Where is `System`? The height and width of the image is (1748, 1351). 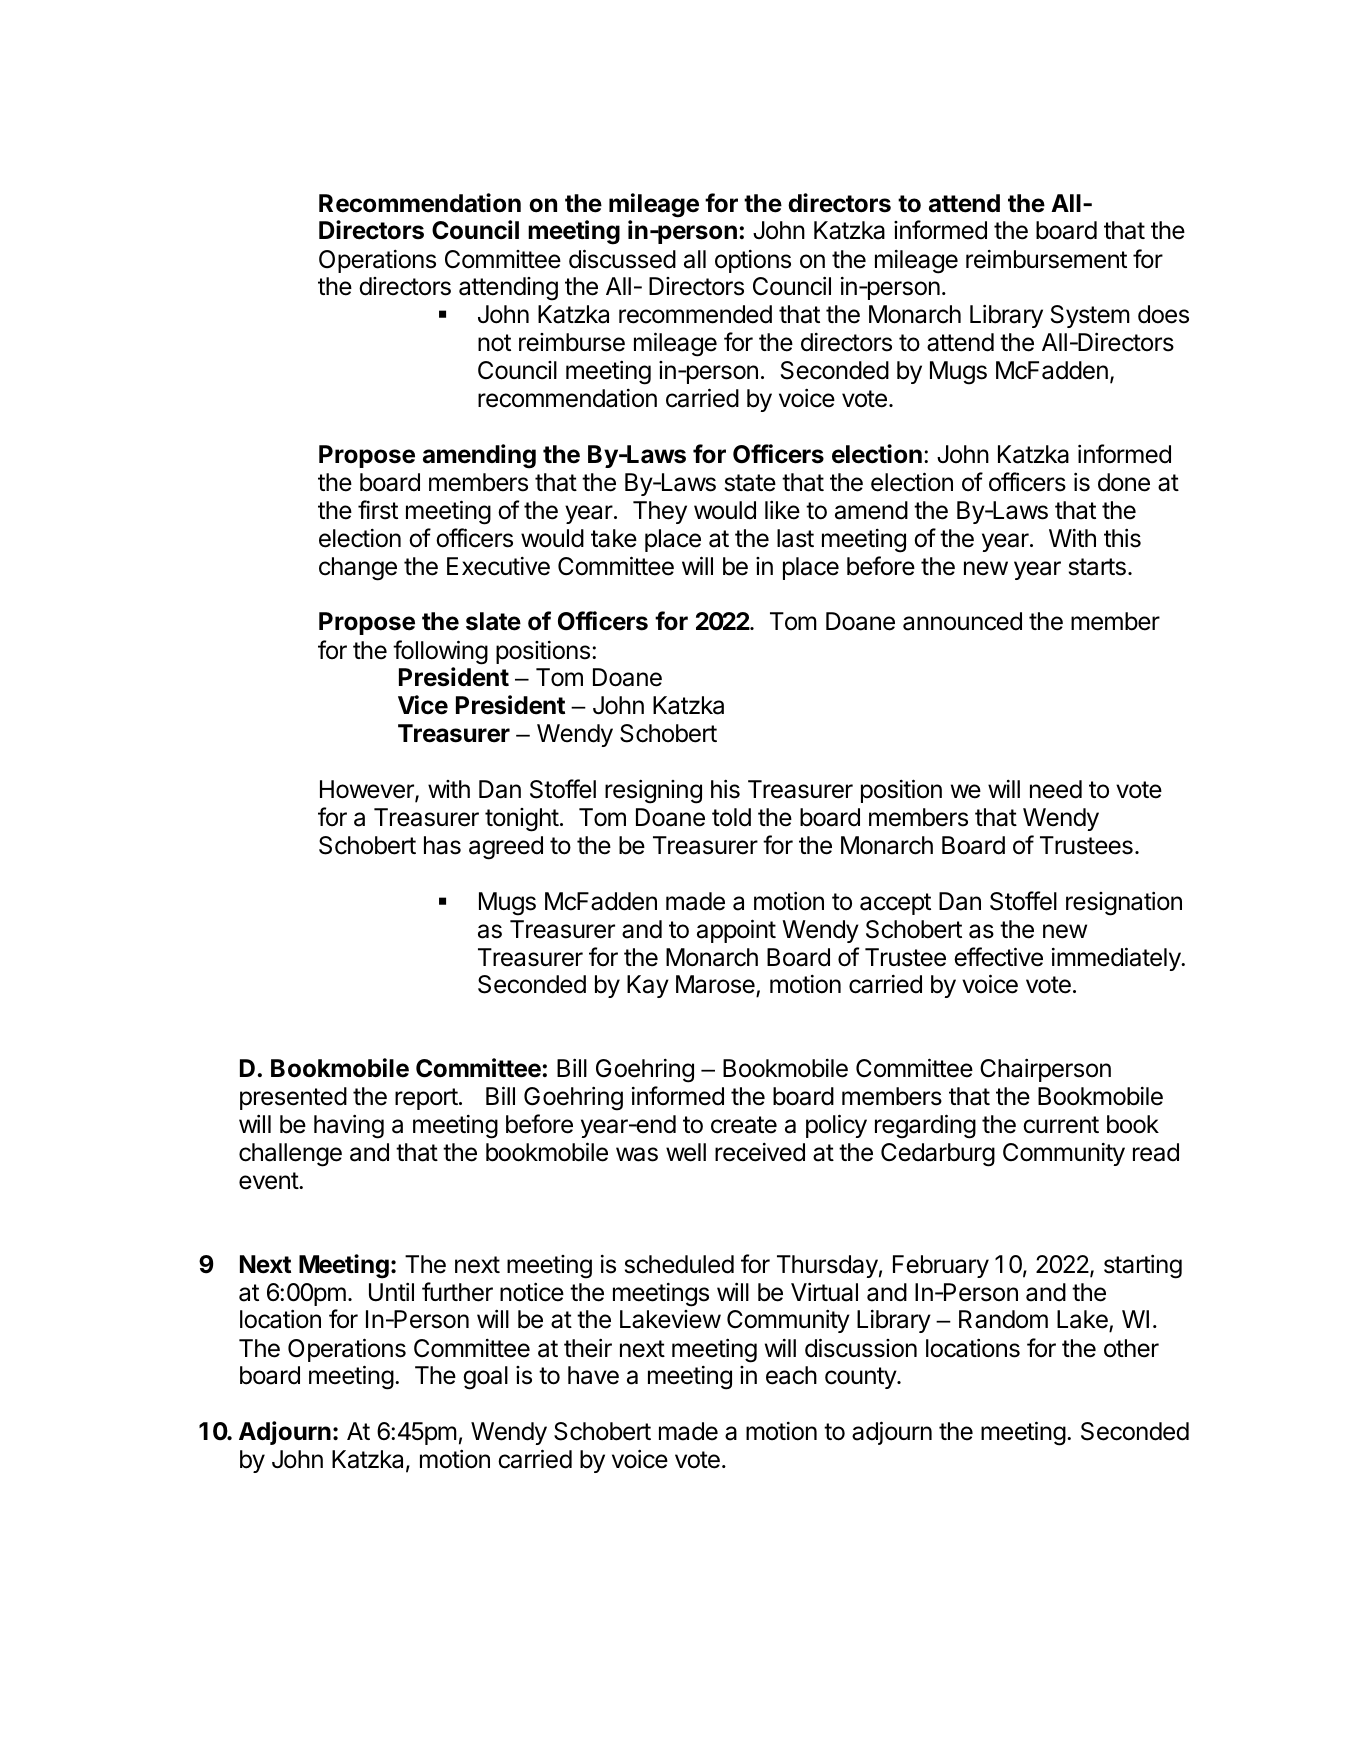
System is located at coordinates (1090, 316).
